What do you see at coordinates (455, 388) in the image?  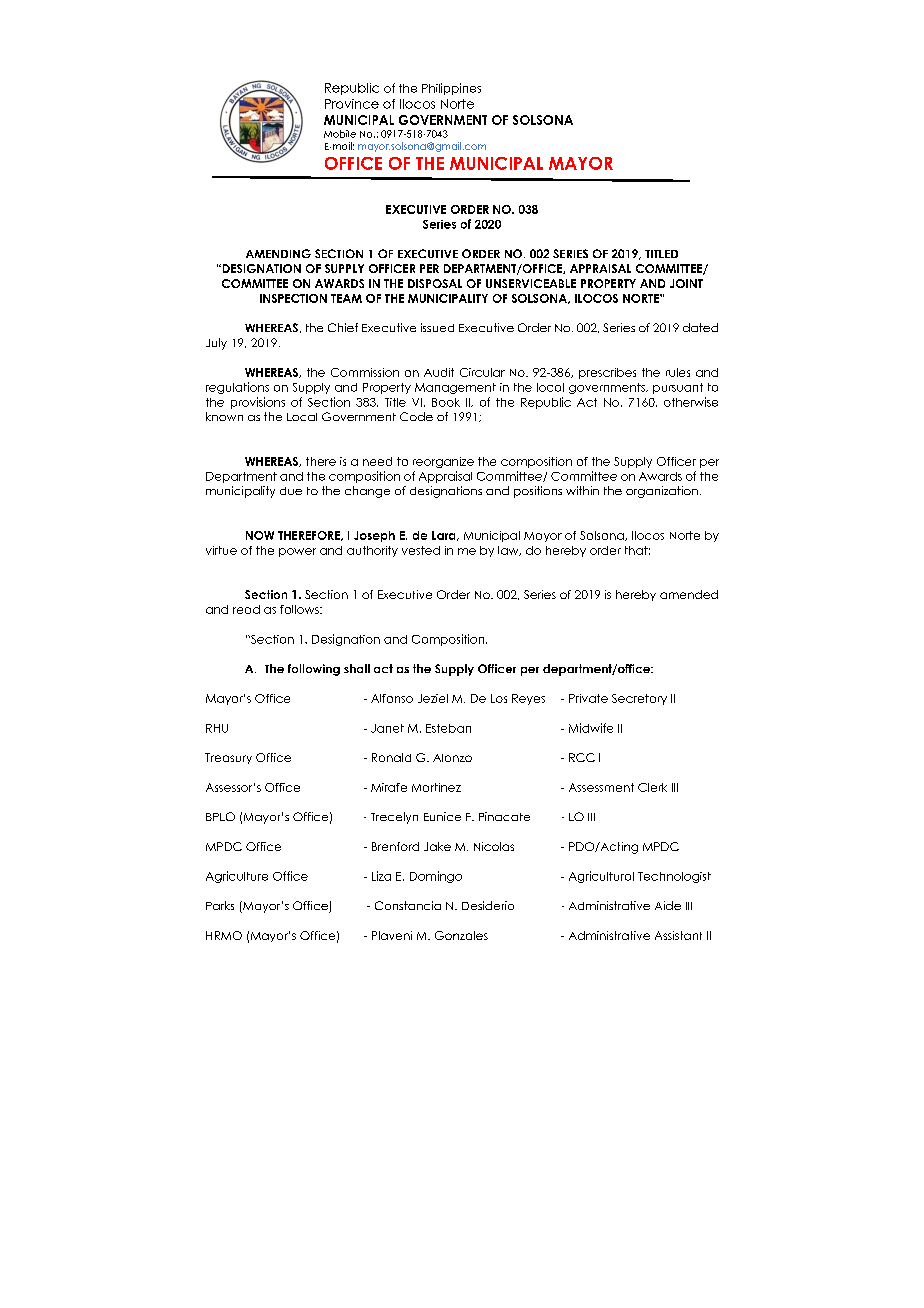 I see `Management` at bounding box center [455, 388].
